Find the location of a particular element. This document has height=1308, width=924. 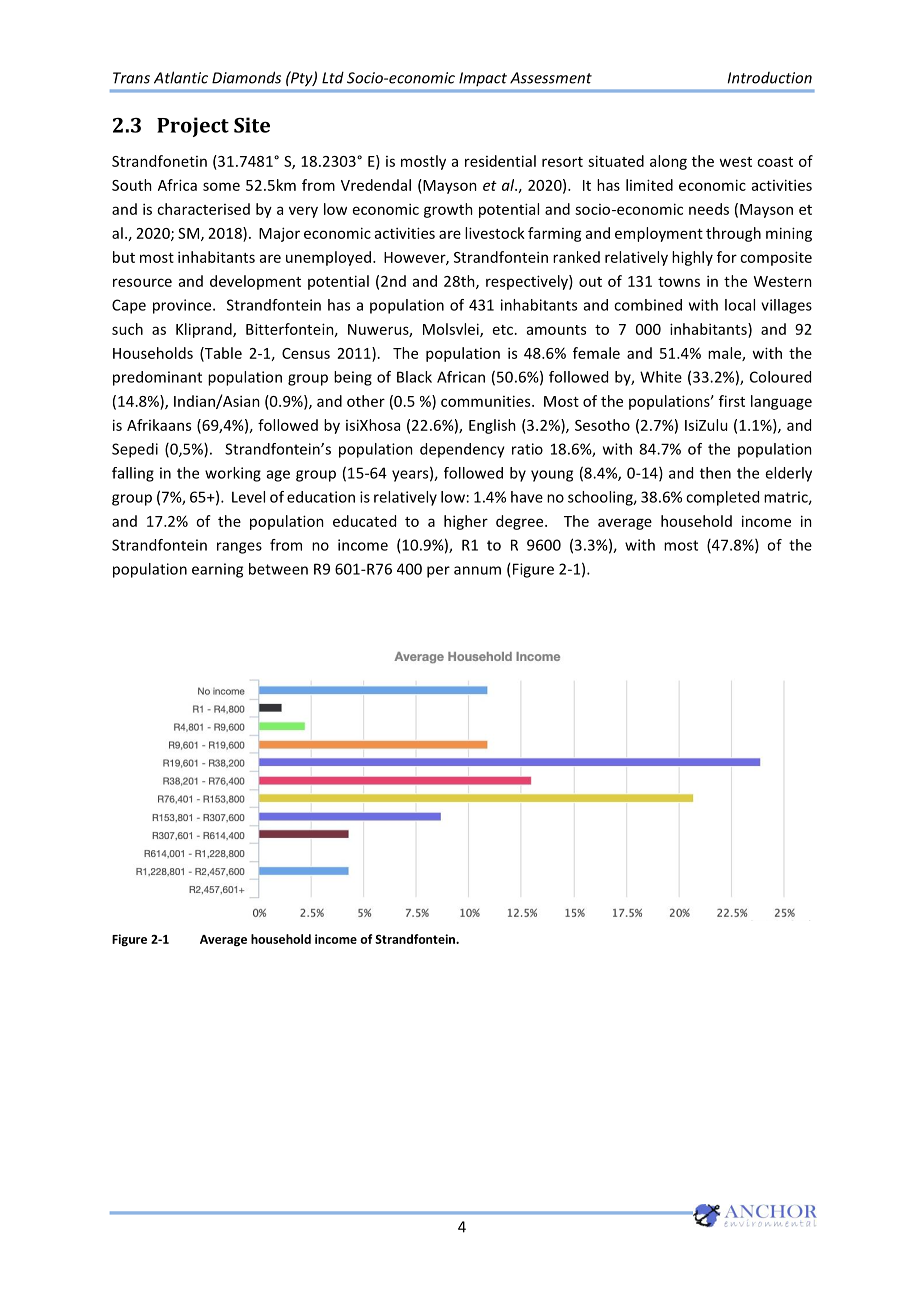

annum is located at coordinates (477, 570).
